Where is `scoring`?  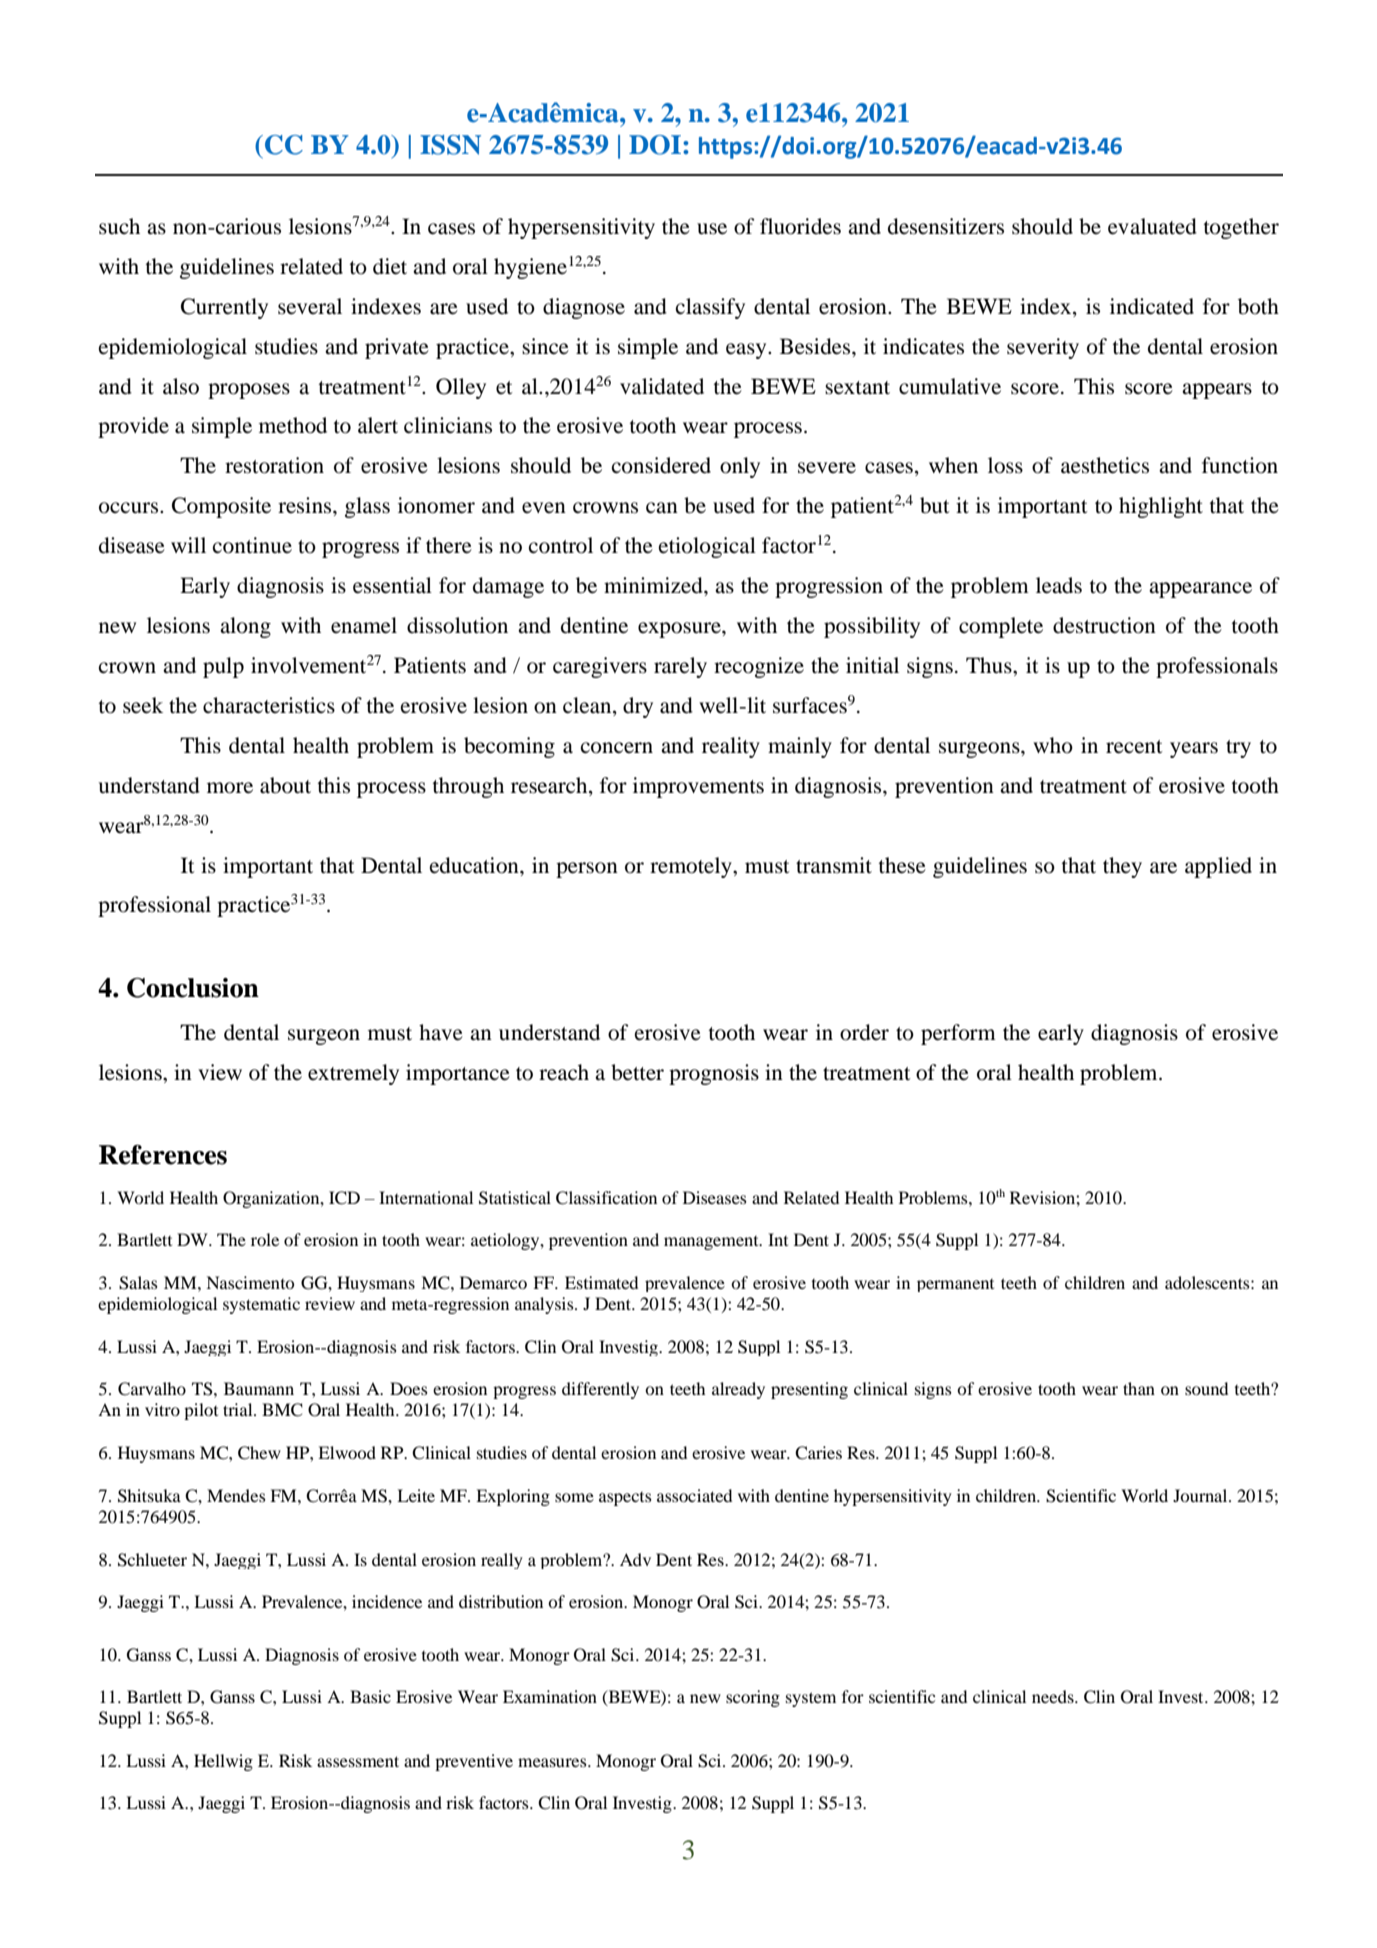
scoring is located at coordinates (753, 1698).
